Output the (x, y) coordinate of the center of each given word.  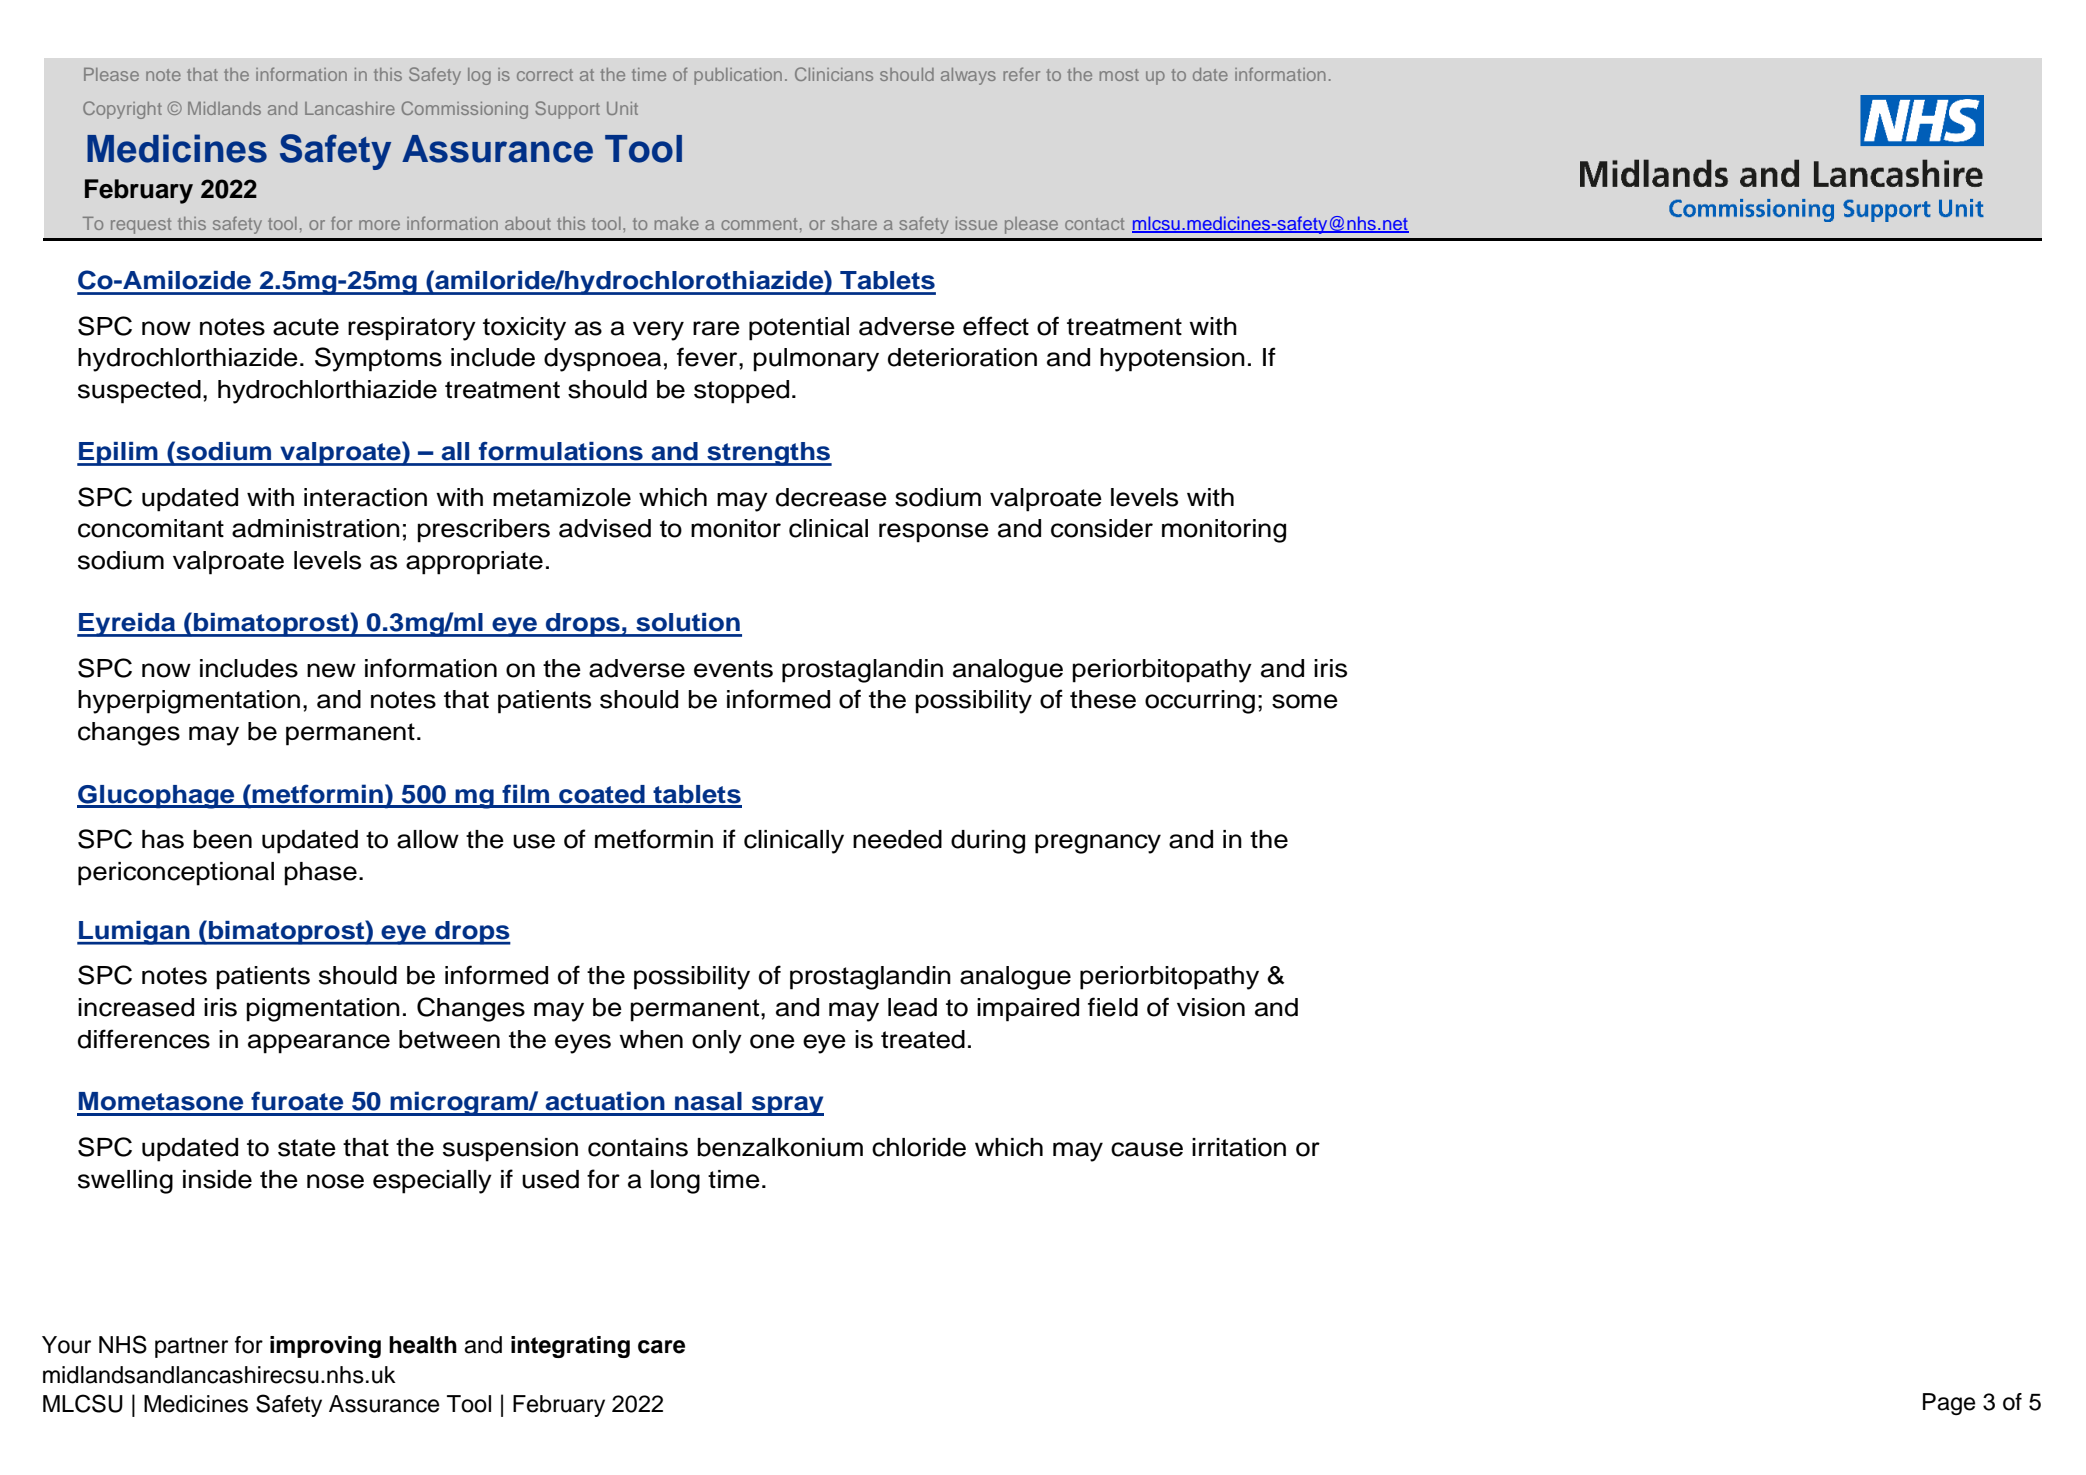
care (661, 1347)
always (968, 76)
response (934, 533)
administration (316, 528)
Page (1949, 1404)
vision (1211, 1007)
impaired (1028, 1010)
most (1119, 75)
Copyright (122, 110)
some (1305, 701)
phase (320, 874)
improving (325, 1347)
